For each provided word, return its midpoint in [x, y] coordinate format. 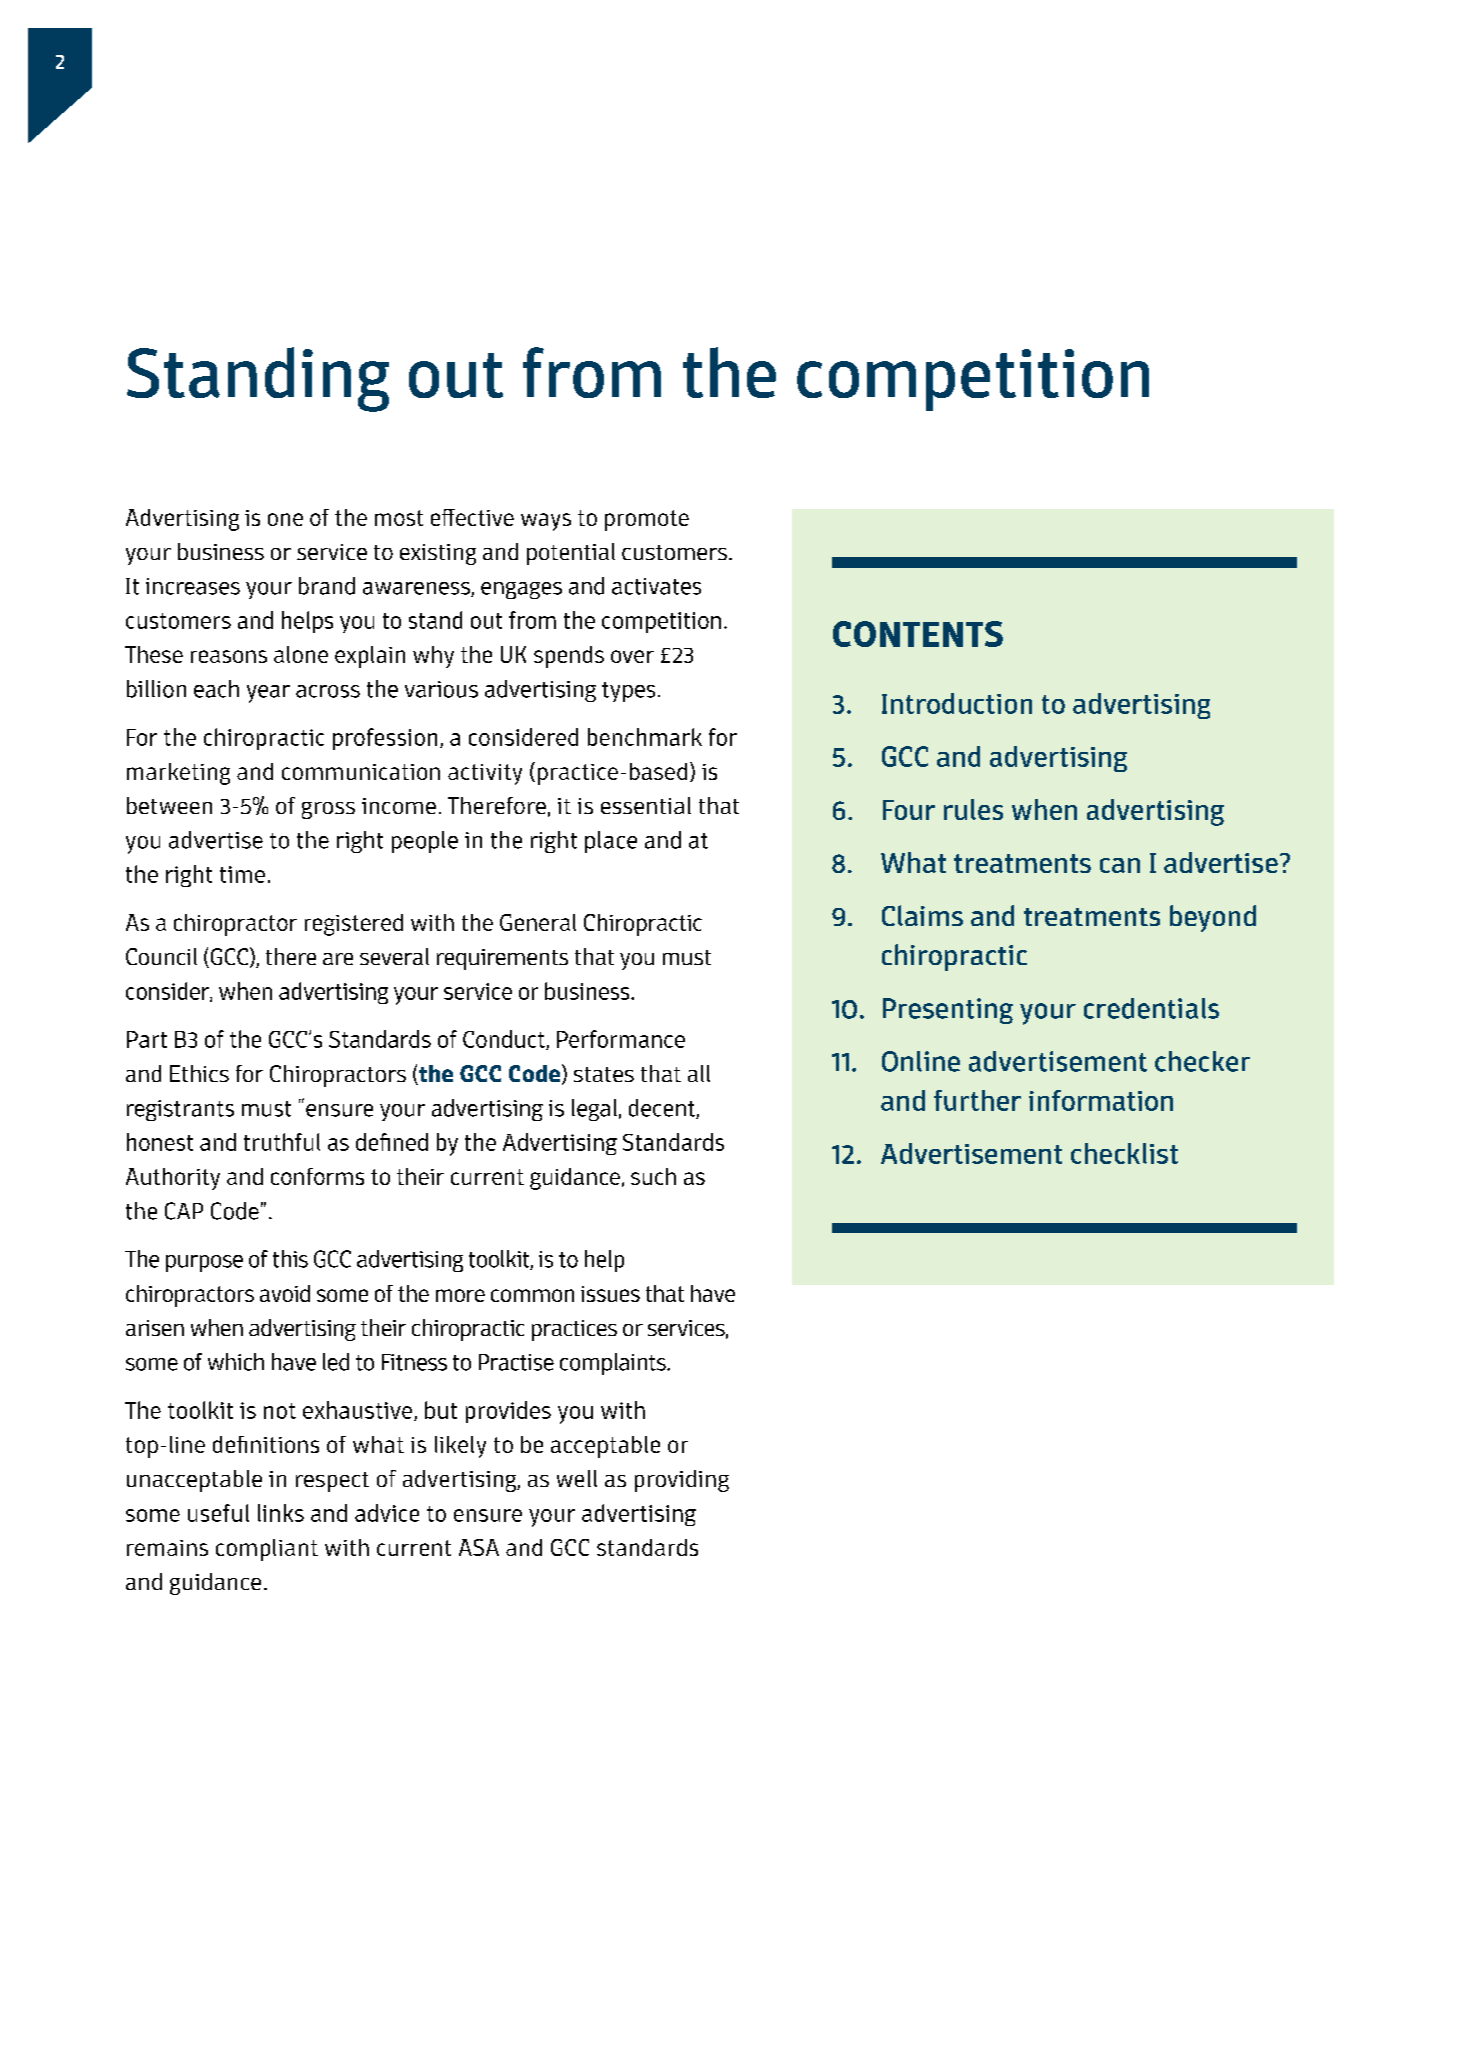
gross [328, 810]
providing [682, 1481]
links [281, 1513]
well [577, 1478]
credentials [1151, 1008]
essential [646, 805]
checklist [1124, 1153]
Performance [621, 1039]
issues [610, 1294]
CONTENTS [918, 634]
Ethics [199, 1073]
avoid [285, 1293]
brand [327, 586]
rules [973, 809]
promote [647, 520]
